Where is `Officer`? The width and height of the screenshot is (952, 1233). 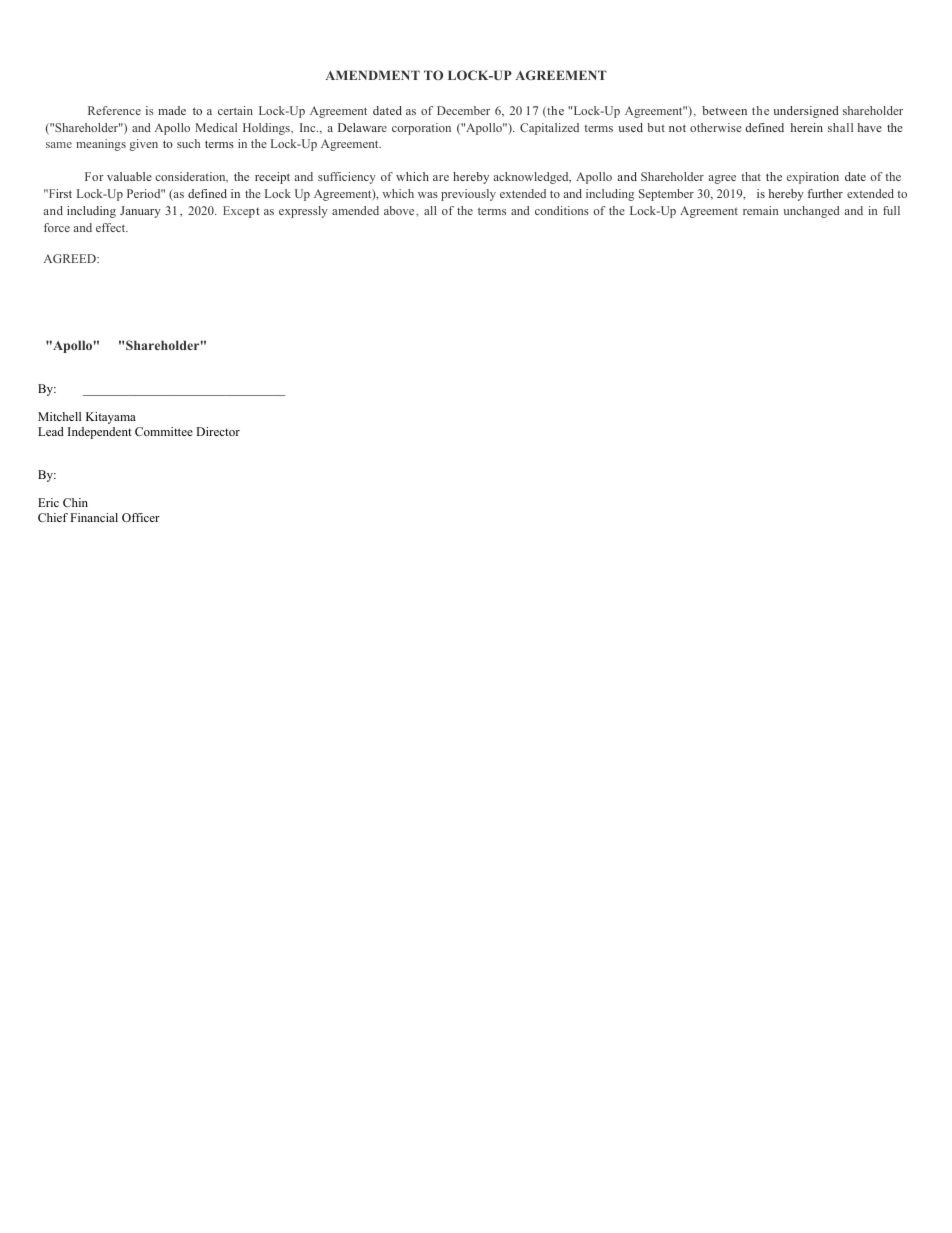
Officer is located at coordinates (141, 517).
